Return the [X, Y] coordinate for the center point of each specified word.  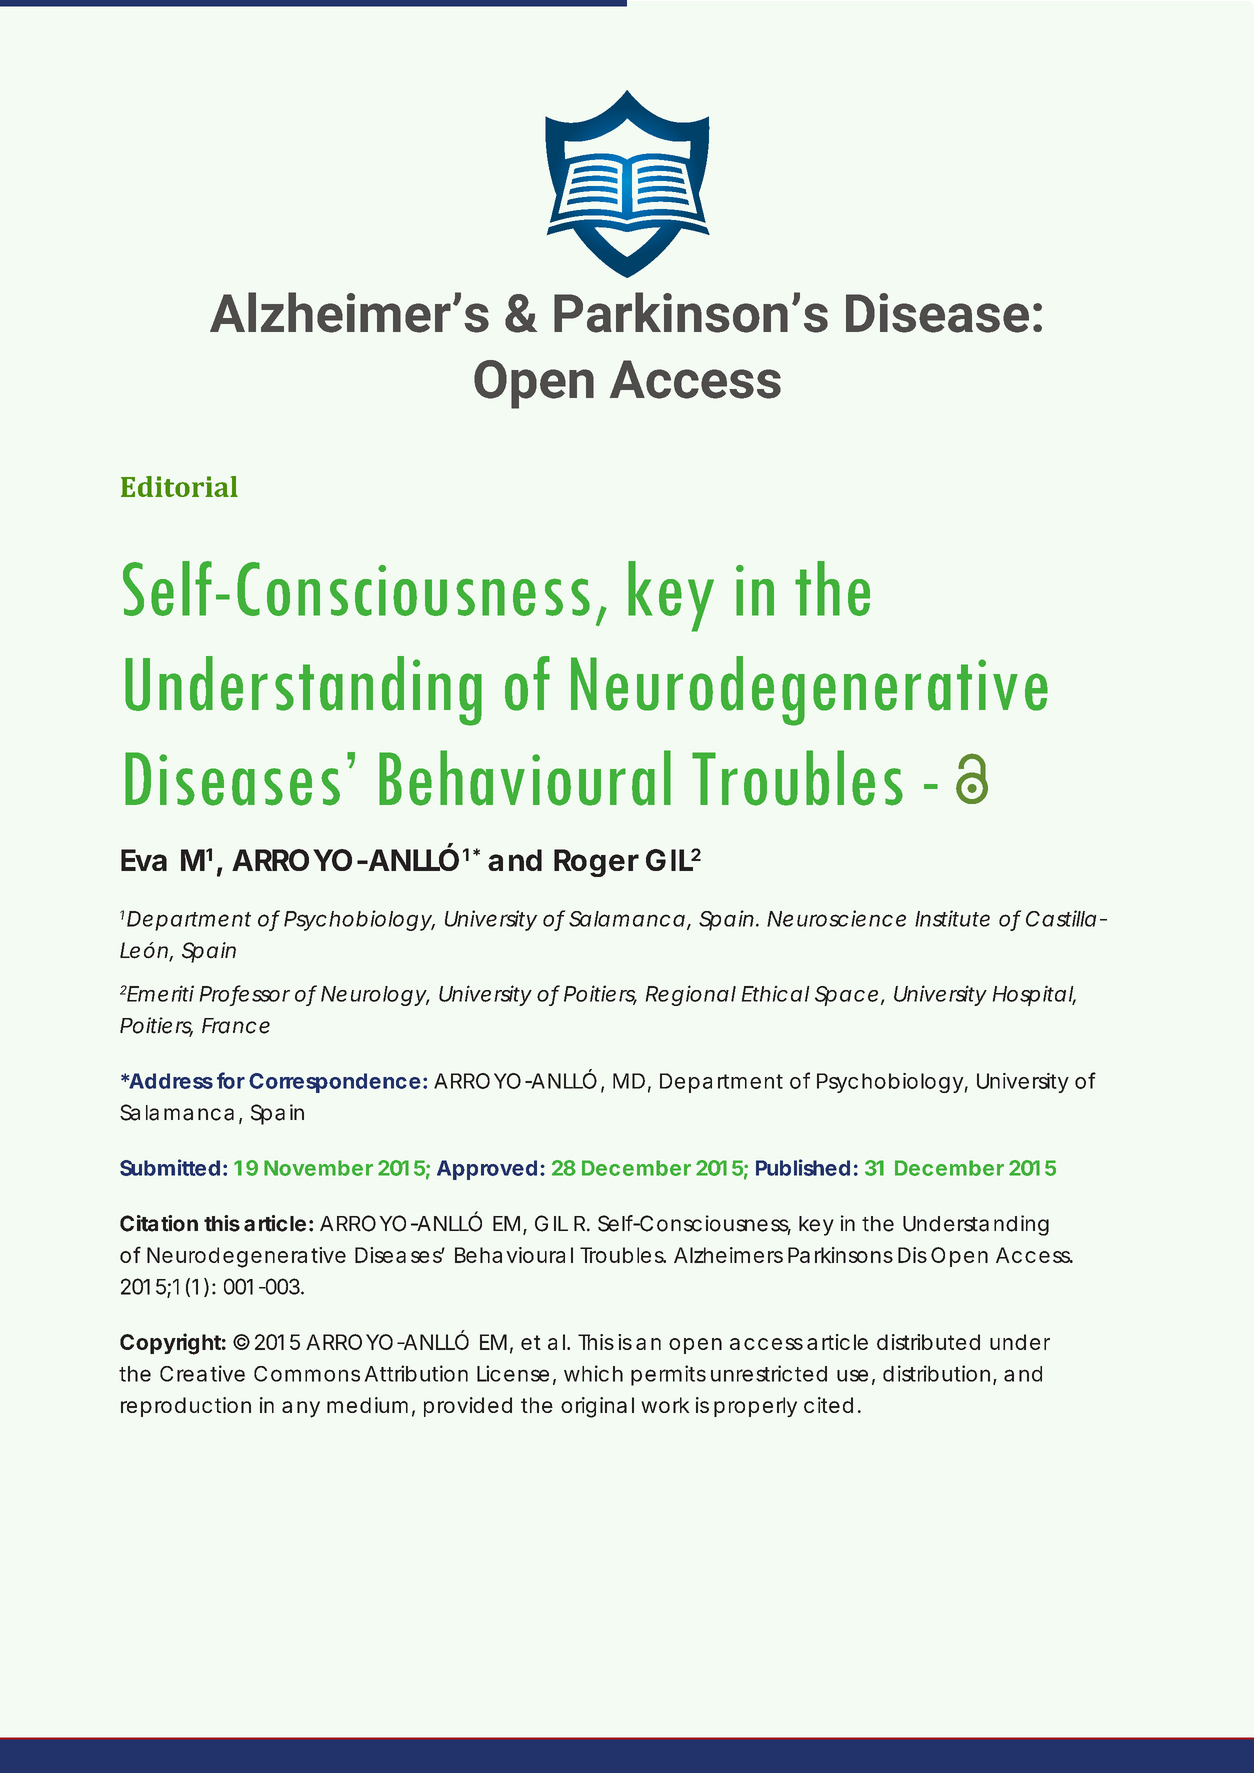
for [231, 1080]
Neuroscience [836, 918]
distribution [936, 1373]
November [318, 1168]
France [236, 1026]
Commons [307, 1374]
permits [668, 1375]
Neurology [373, 996]
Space [846, 996]
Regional [691, 995]
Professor [245, 994]
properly [755, 1407]
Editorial [179, 486]
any [301, 1409]
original [597, 1407]
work [665, 1405]
